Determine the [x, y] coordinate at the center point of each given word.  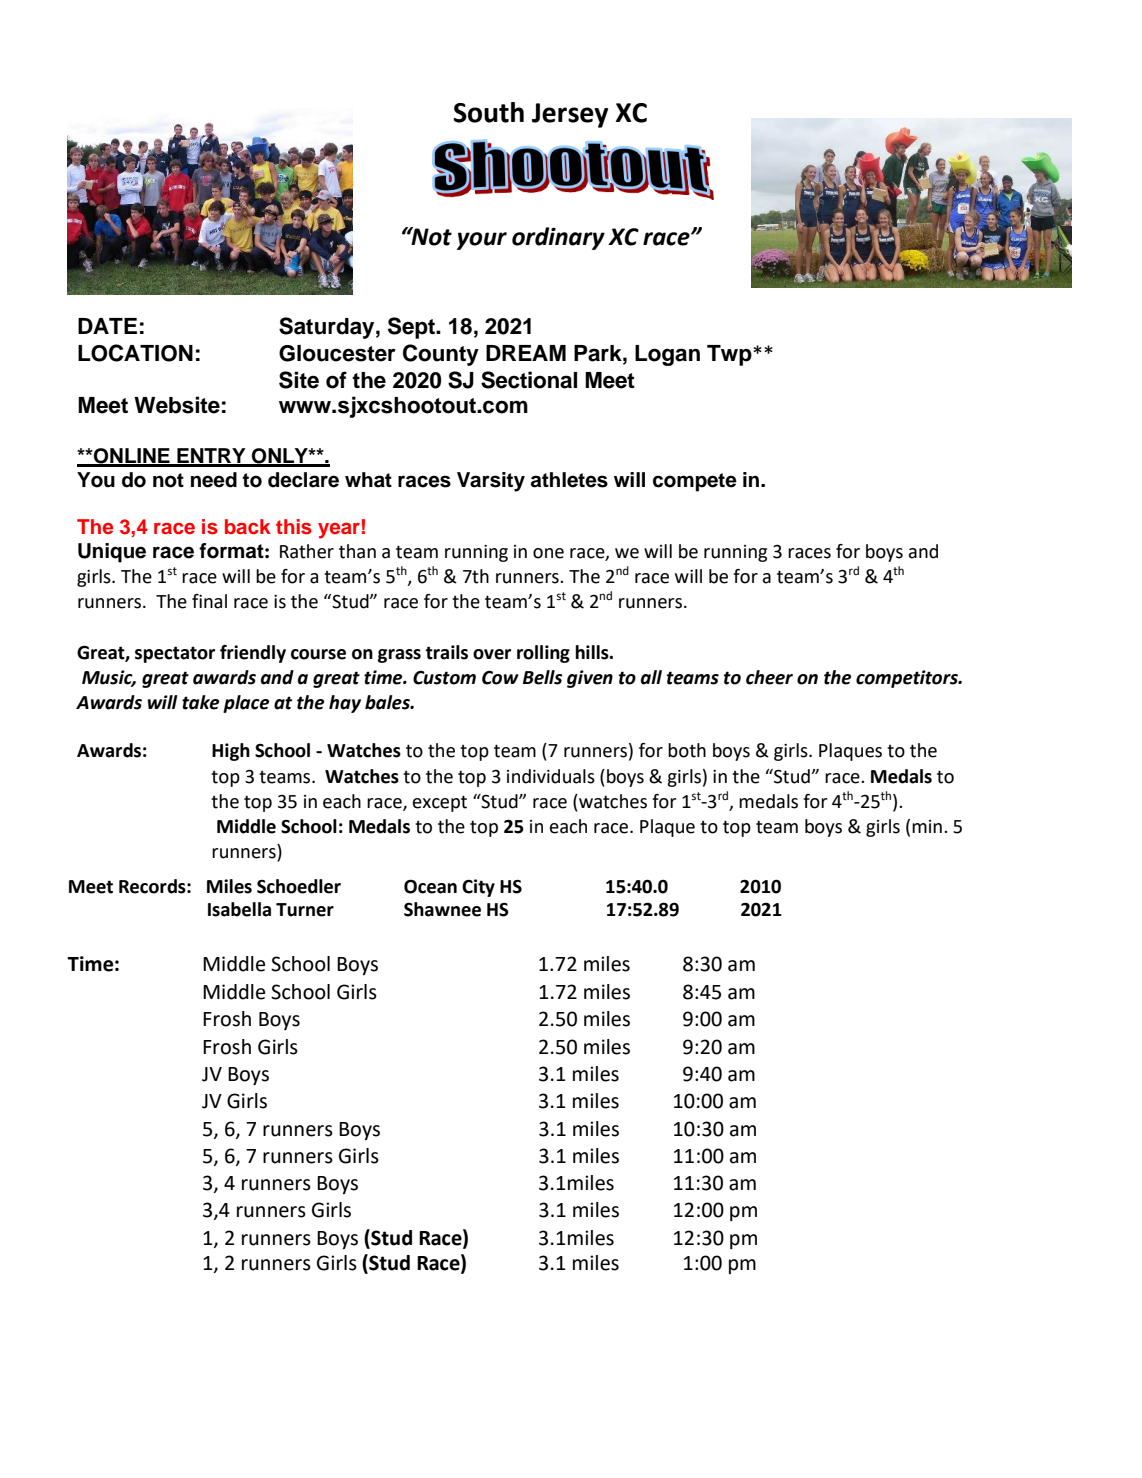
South [489, 112]
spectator [175, 654]
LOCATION [135, 353]
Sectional [529, 380]
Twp [730, 355]
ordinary [558, 238]
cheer [769, 677]
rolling [543, 654]
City [478, 888]
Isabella [239, 909]
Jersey [570, 115]
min [927, 826]
